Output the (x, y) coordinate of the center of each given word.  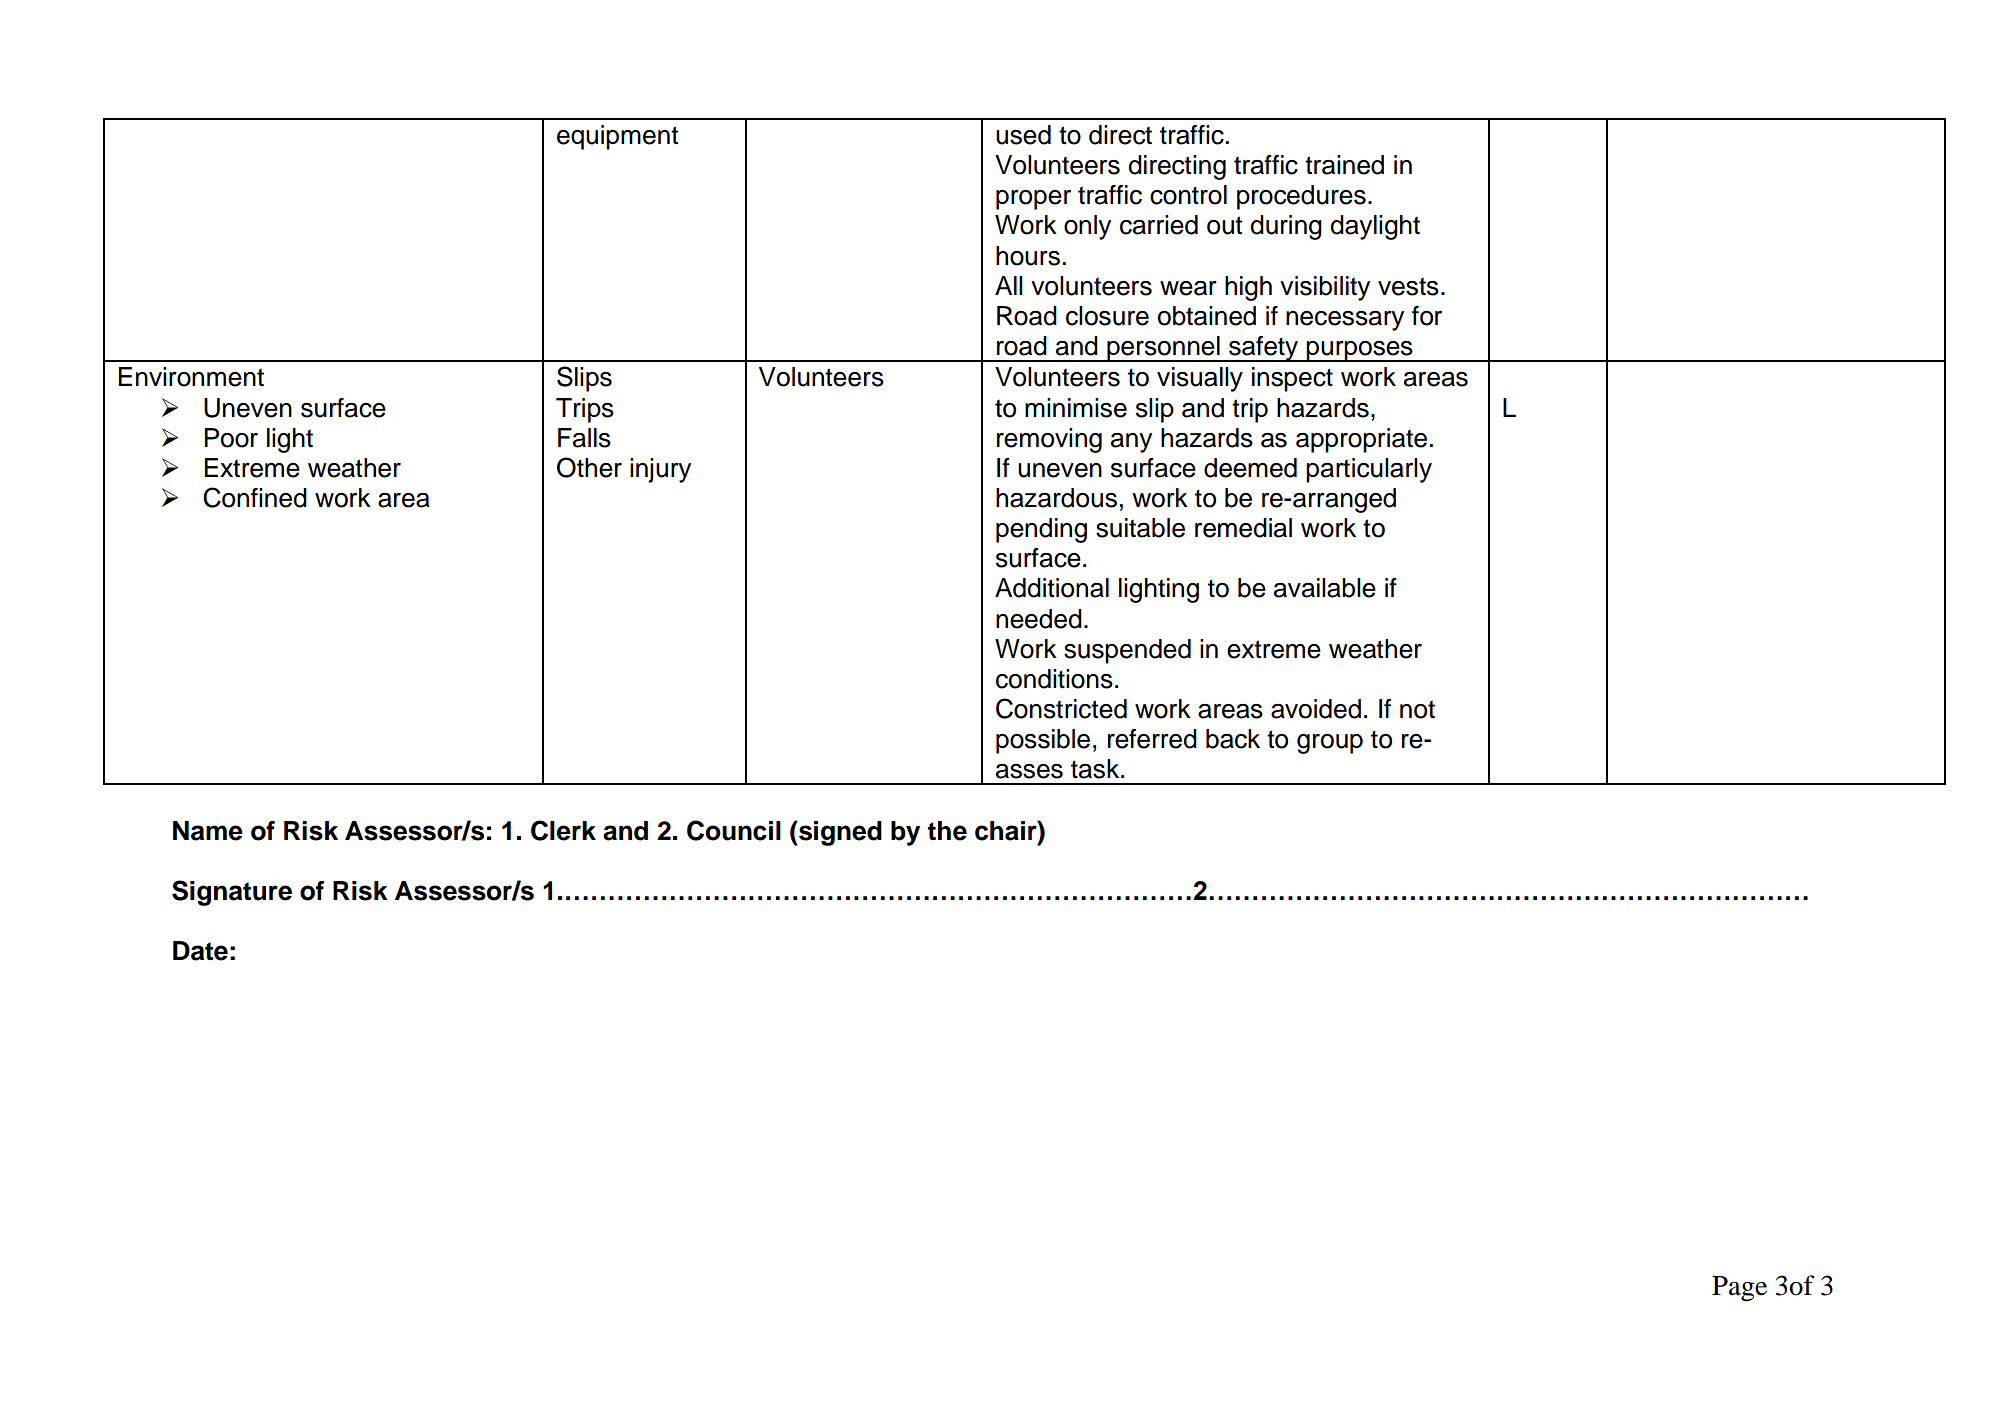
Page (1739, 1289)
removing (1049, 440)
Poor (231, 438)
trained (1344, 165)
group (1330, 744)
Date (200, 951)
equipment (618, 137)
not (1417, 709)
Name (208, 831)
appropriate (1361, 440)
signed (839, 833)
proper (1033, 200)
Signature (232, 893)
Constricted (1061, 708)
